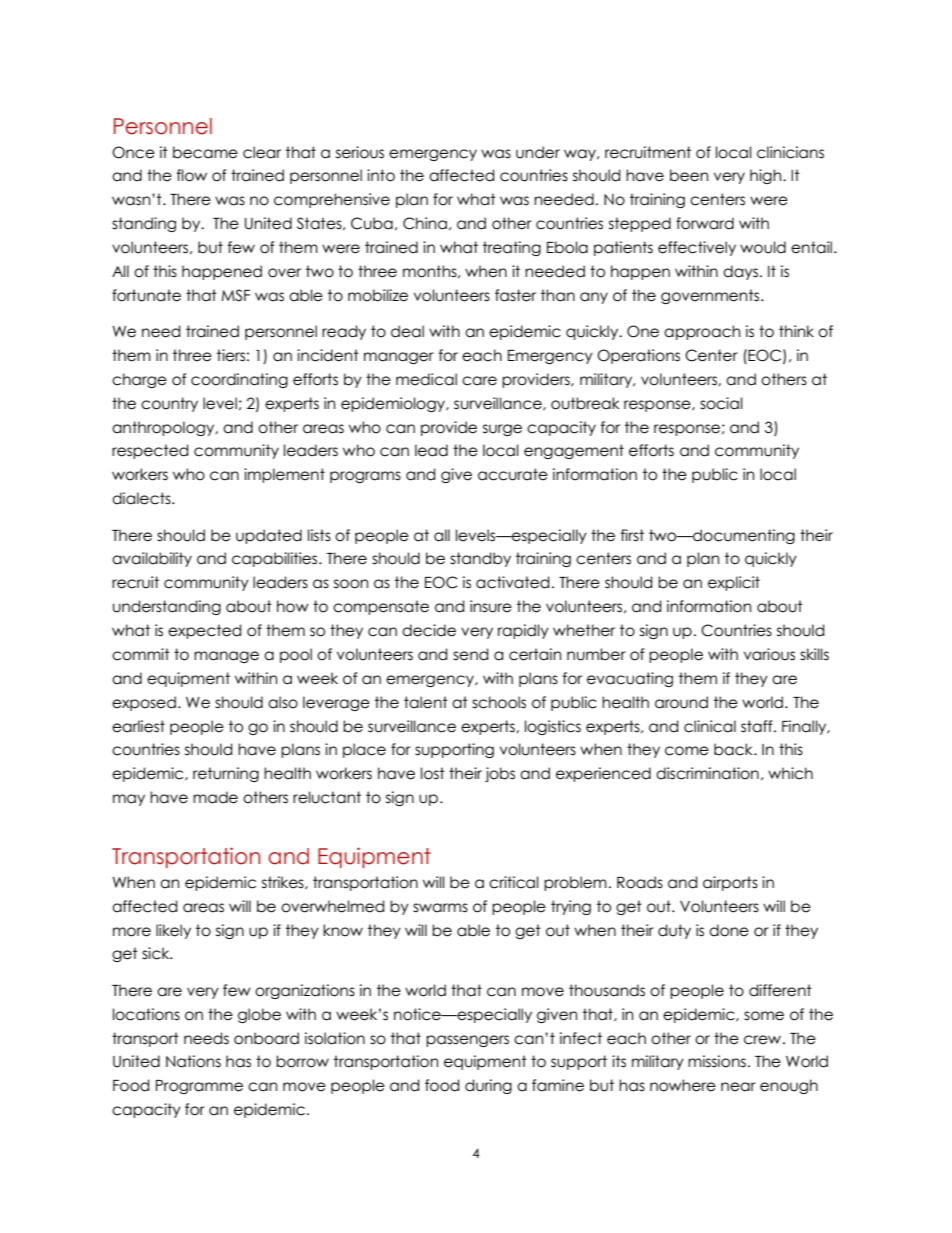 Image resolution: width=952 pixels, height=1233 pixels. Describe the element at coordinates (193, 1061) in the screenshot. I see `Nations` at that location.
